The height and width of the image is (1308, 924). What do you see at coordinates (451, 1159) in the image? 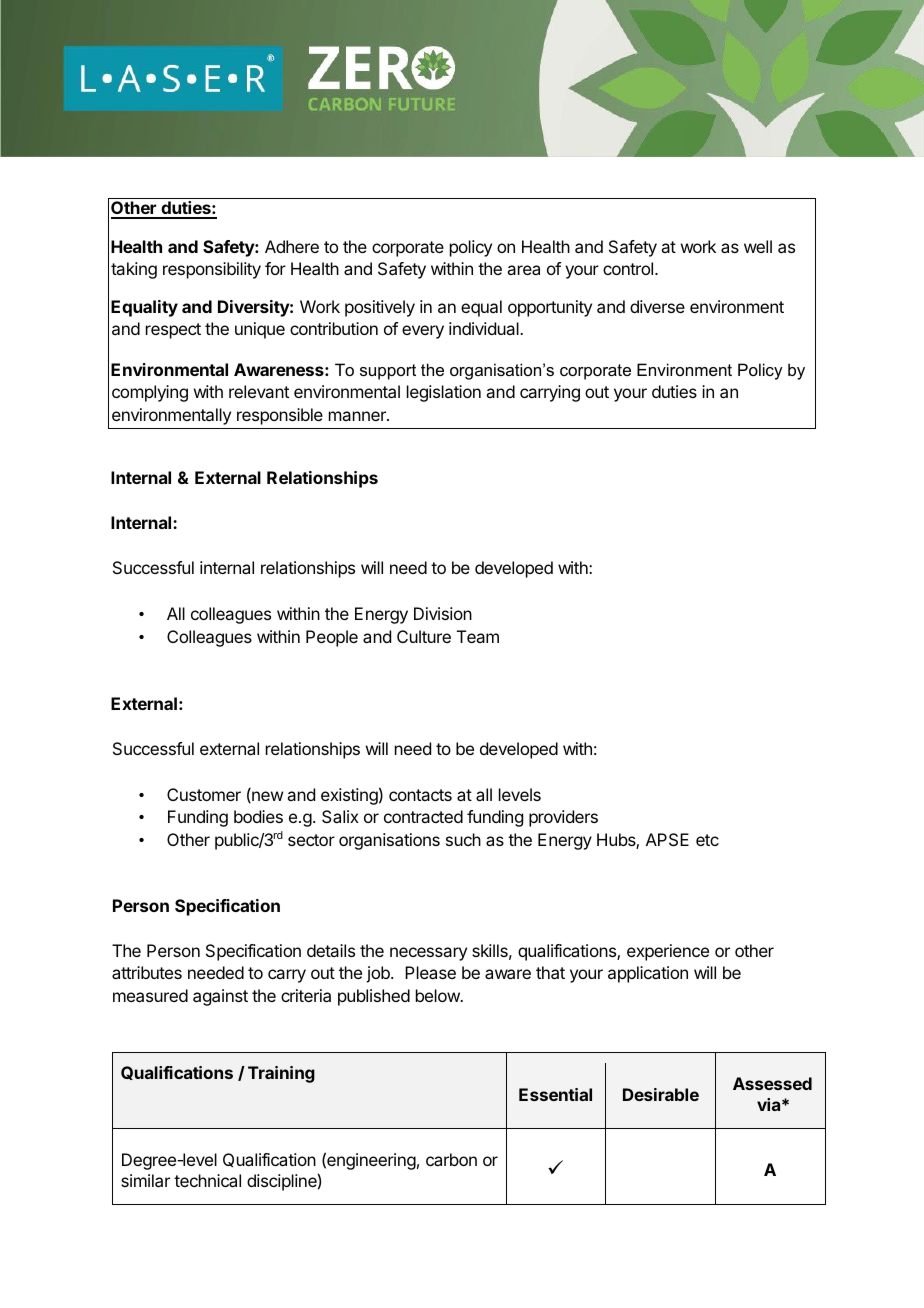
I see `carbon` at bounding box center [451, 1159].
